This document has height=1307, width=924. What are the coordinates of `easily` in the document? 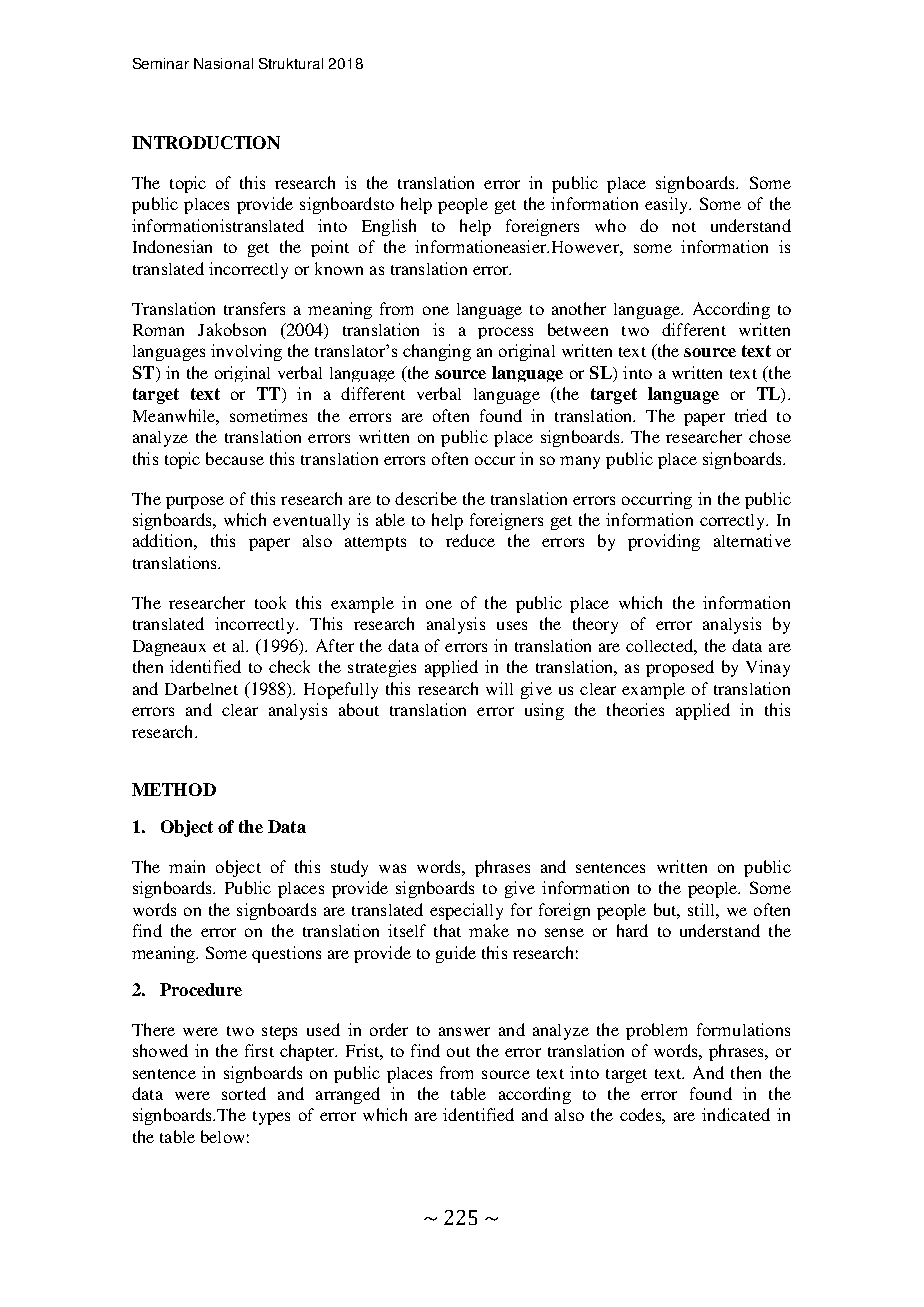 It's located at (668, 205).
